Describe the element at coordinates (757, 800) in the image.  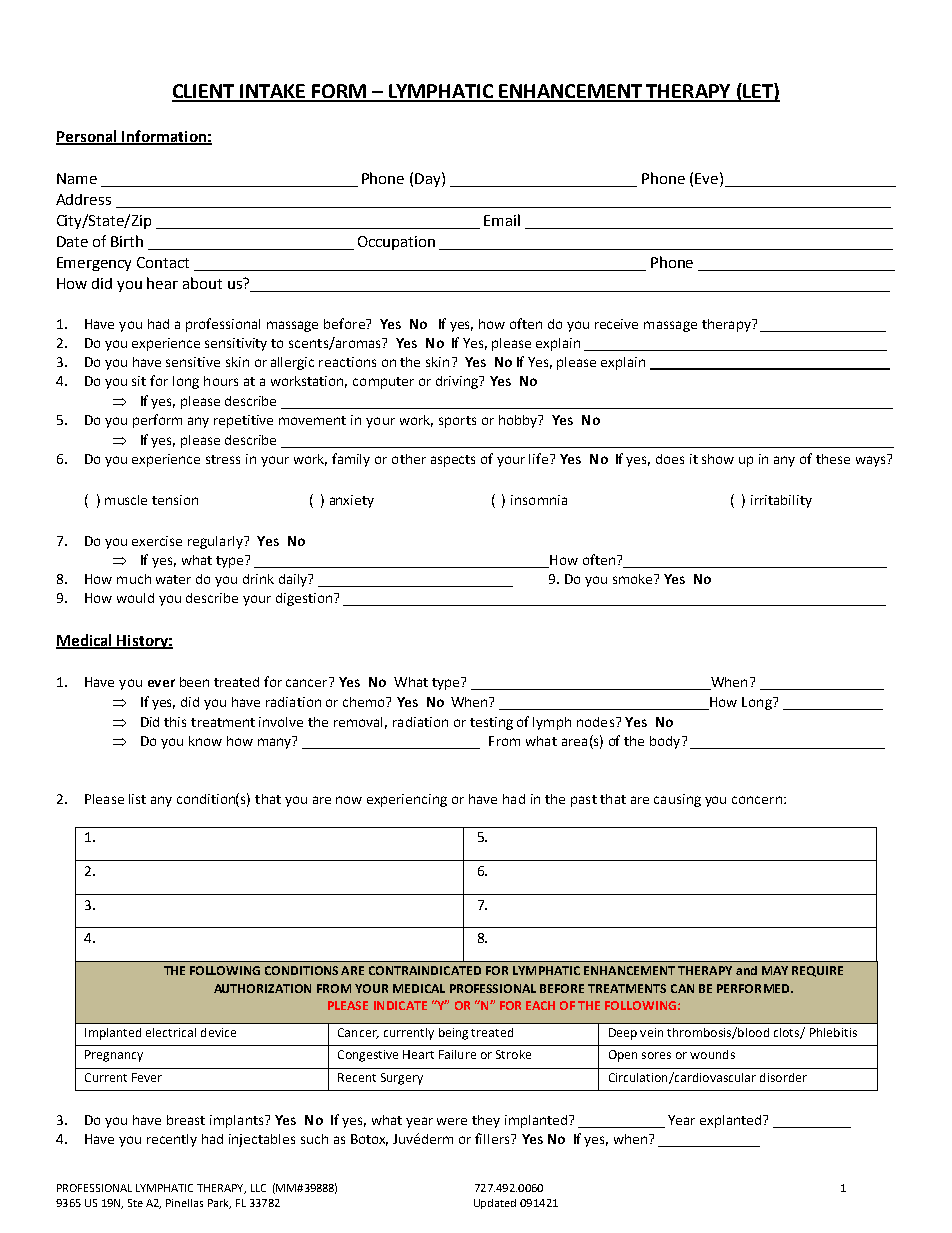
I see `concern` at that location.
